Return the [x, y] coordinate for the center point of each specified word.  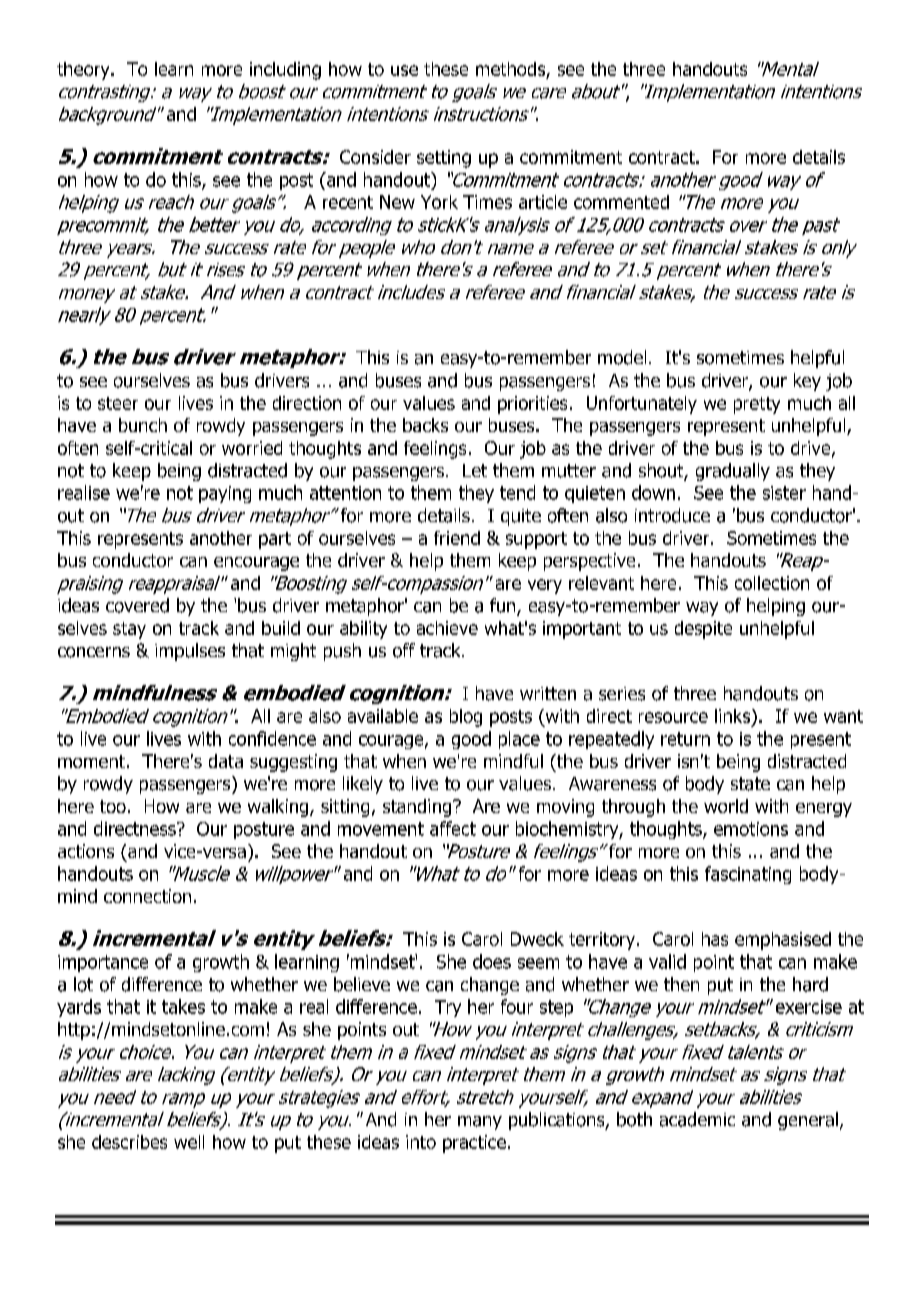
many [480, 1123]
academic [697, 1119]
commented [621, 202]
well [189, 1142]
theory [84, 71]
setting [444, 159]
